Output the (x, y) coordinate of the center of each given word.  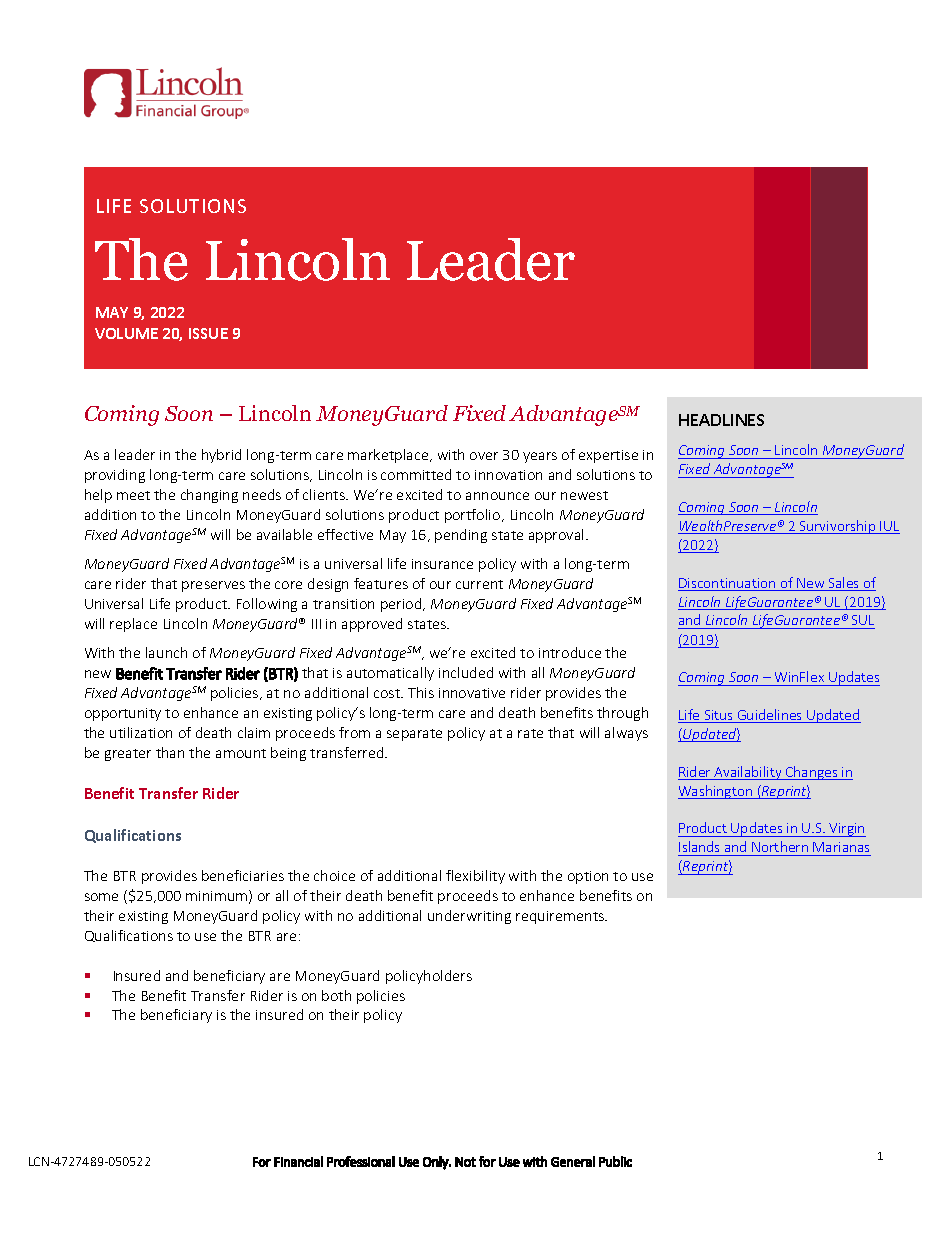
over (484, 456)
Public (615, 1161)
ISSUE (208, 333)
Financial (298, 1161)
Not (465, 1162)
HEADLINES (721, 420)
